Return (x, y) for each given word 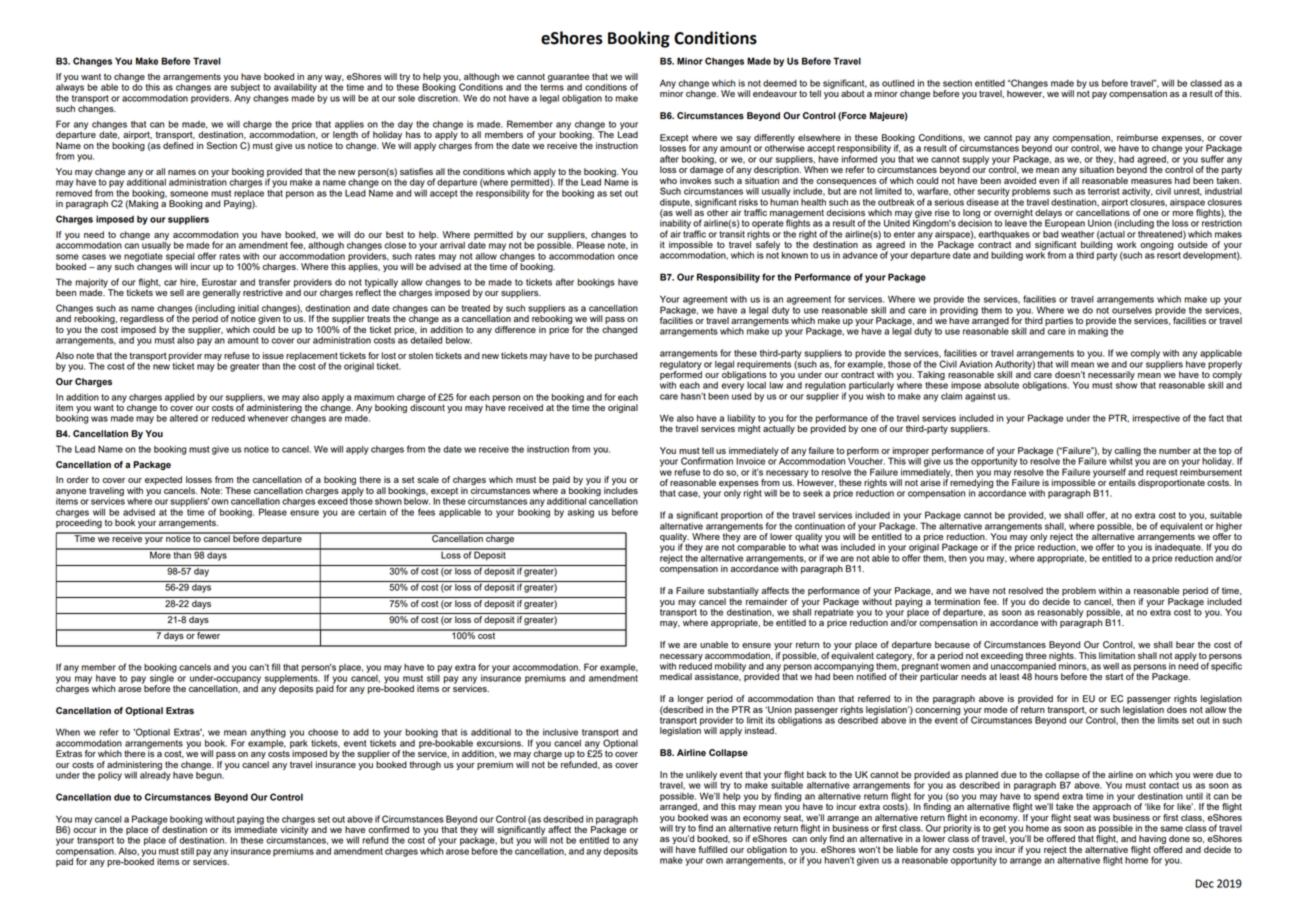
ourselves (1132, 309)
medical (676, 676)
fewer (209, 634)
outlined (898, 83)
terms (552, 87)
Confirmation (707, 461)
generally (222, 293)
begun (210, 775)
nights (1062, 657)
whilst (1120, 460)
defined (178, 144)
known (794, 255)
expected (163, 480)
